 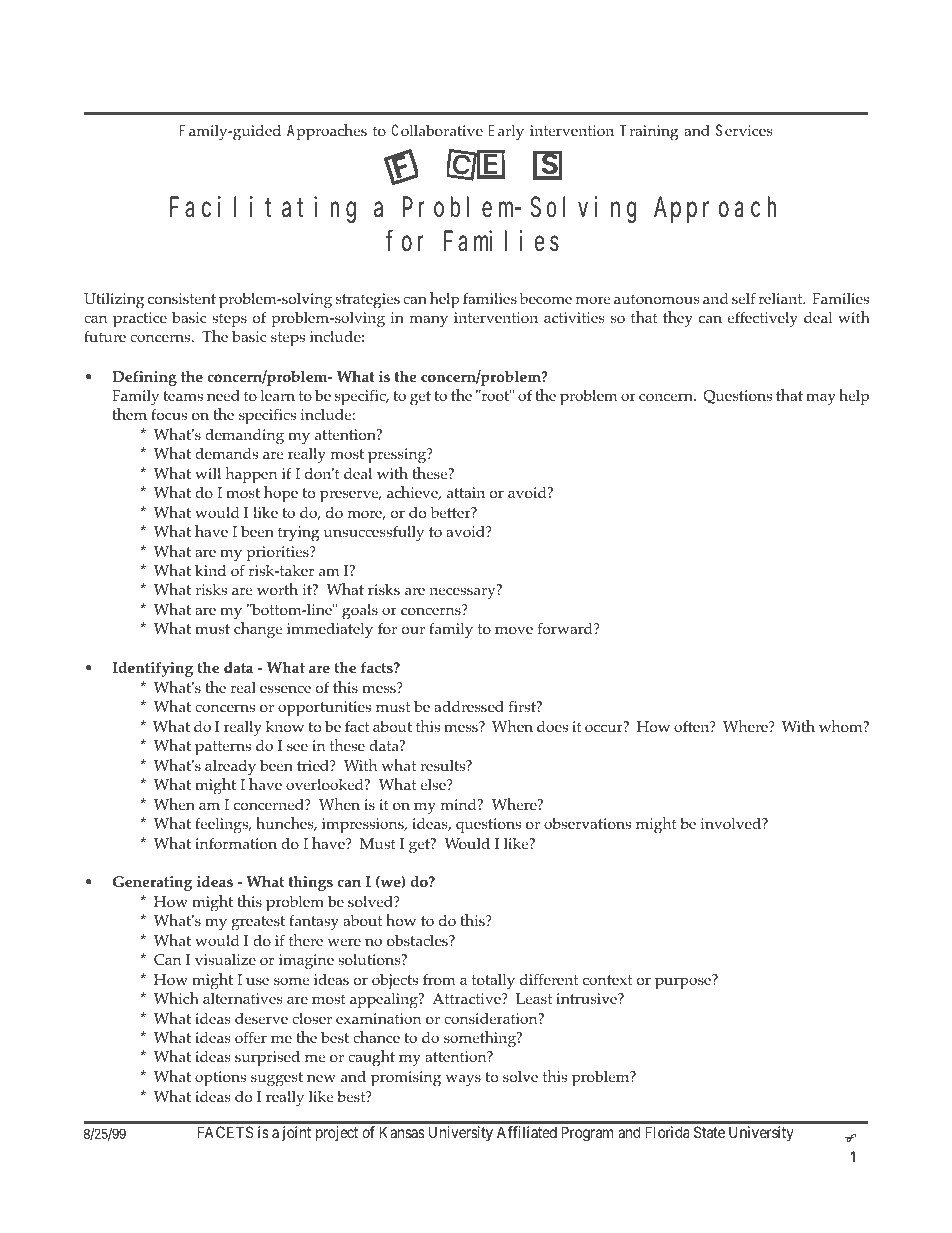 I want to click on Early, so click(x=506, y=132).
